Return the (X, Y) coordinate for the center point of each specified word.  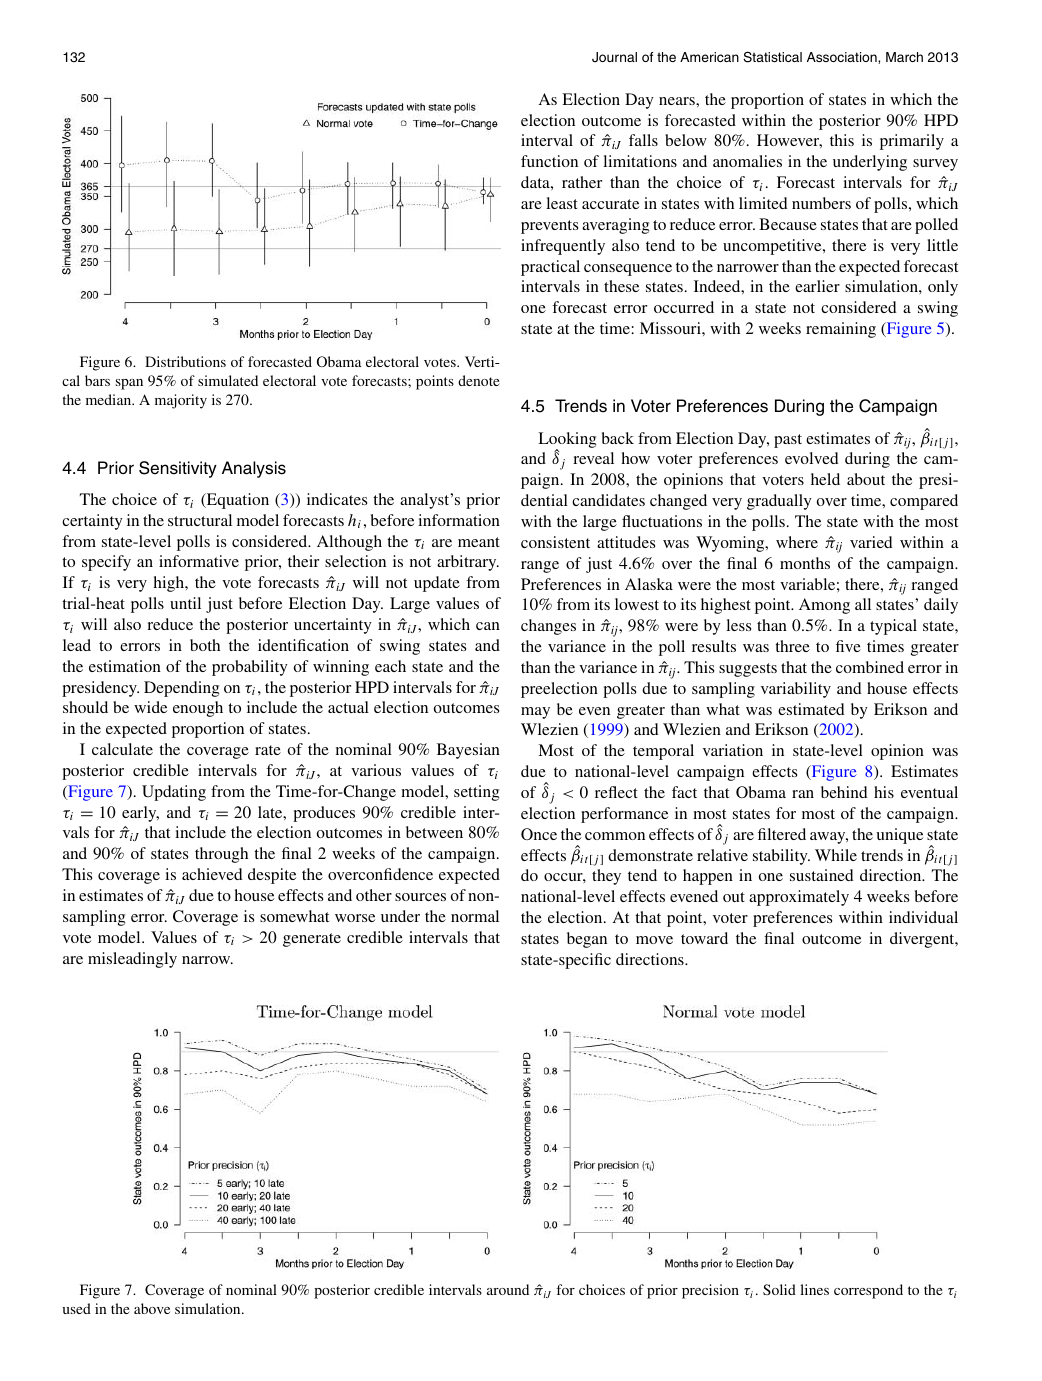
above (152, 1308)
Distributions (185, 361)
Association (843, 58)
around (508, 1289)
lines (814, 1289)
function (549, 161)
